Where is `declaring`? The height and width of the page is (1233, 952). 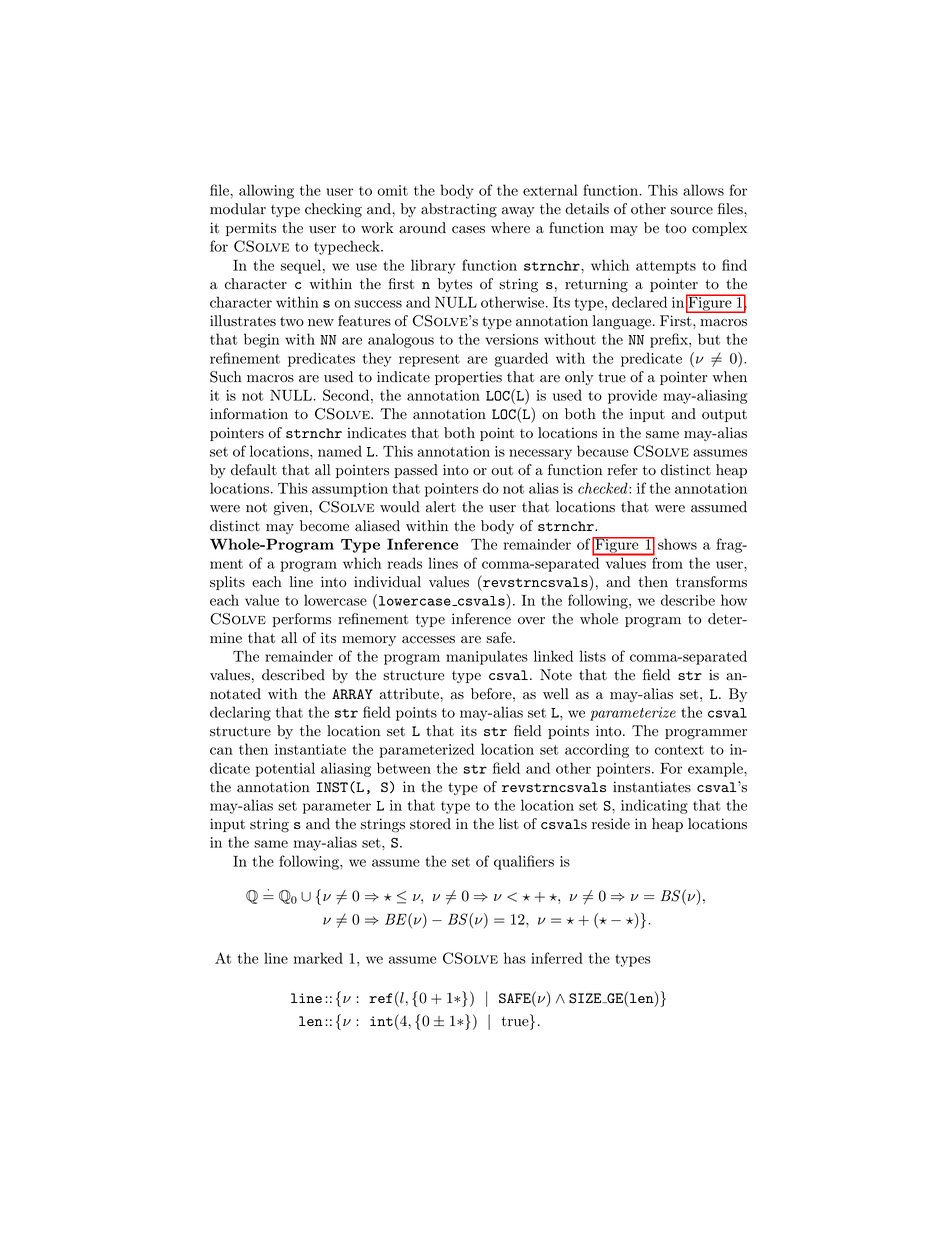 declaring is located at coordinates (240, 713).
